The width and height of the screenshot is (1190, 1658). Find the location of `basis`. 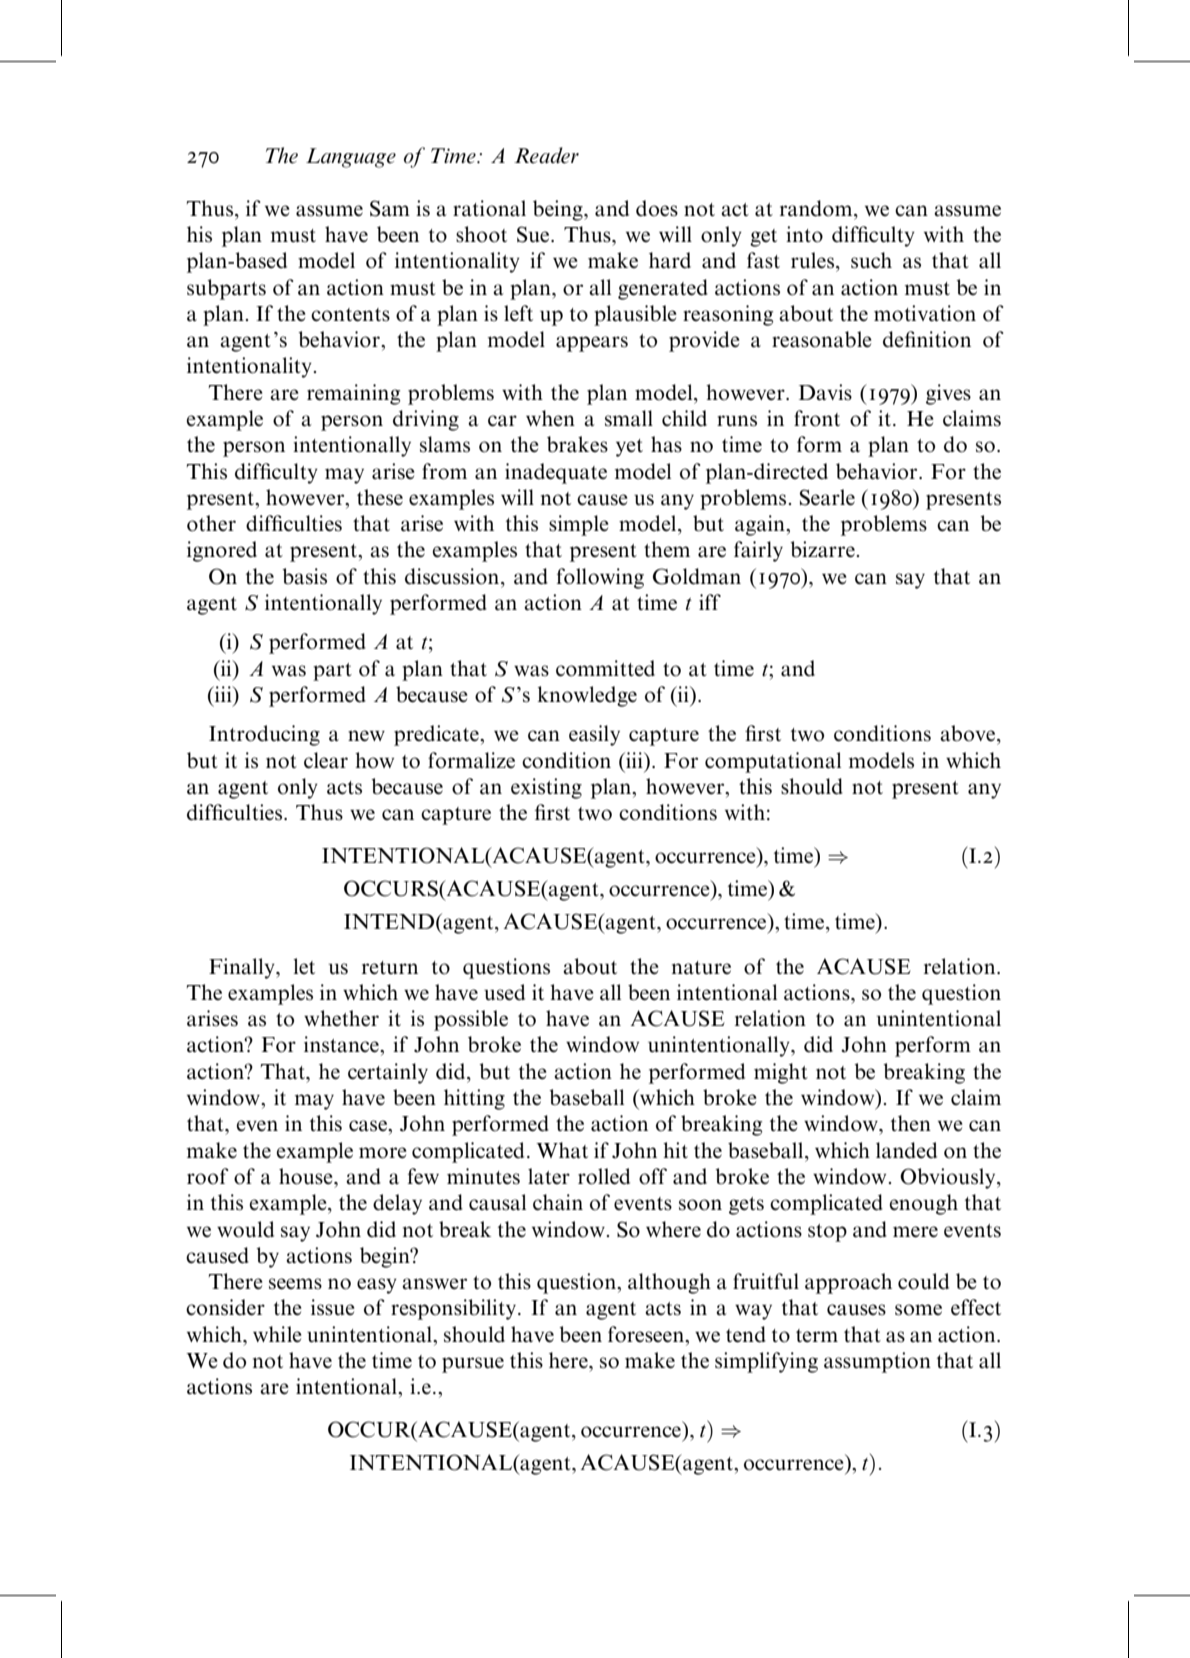

basis is located at coordinates (304, 576).
